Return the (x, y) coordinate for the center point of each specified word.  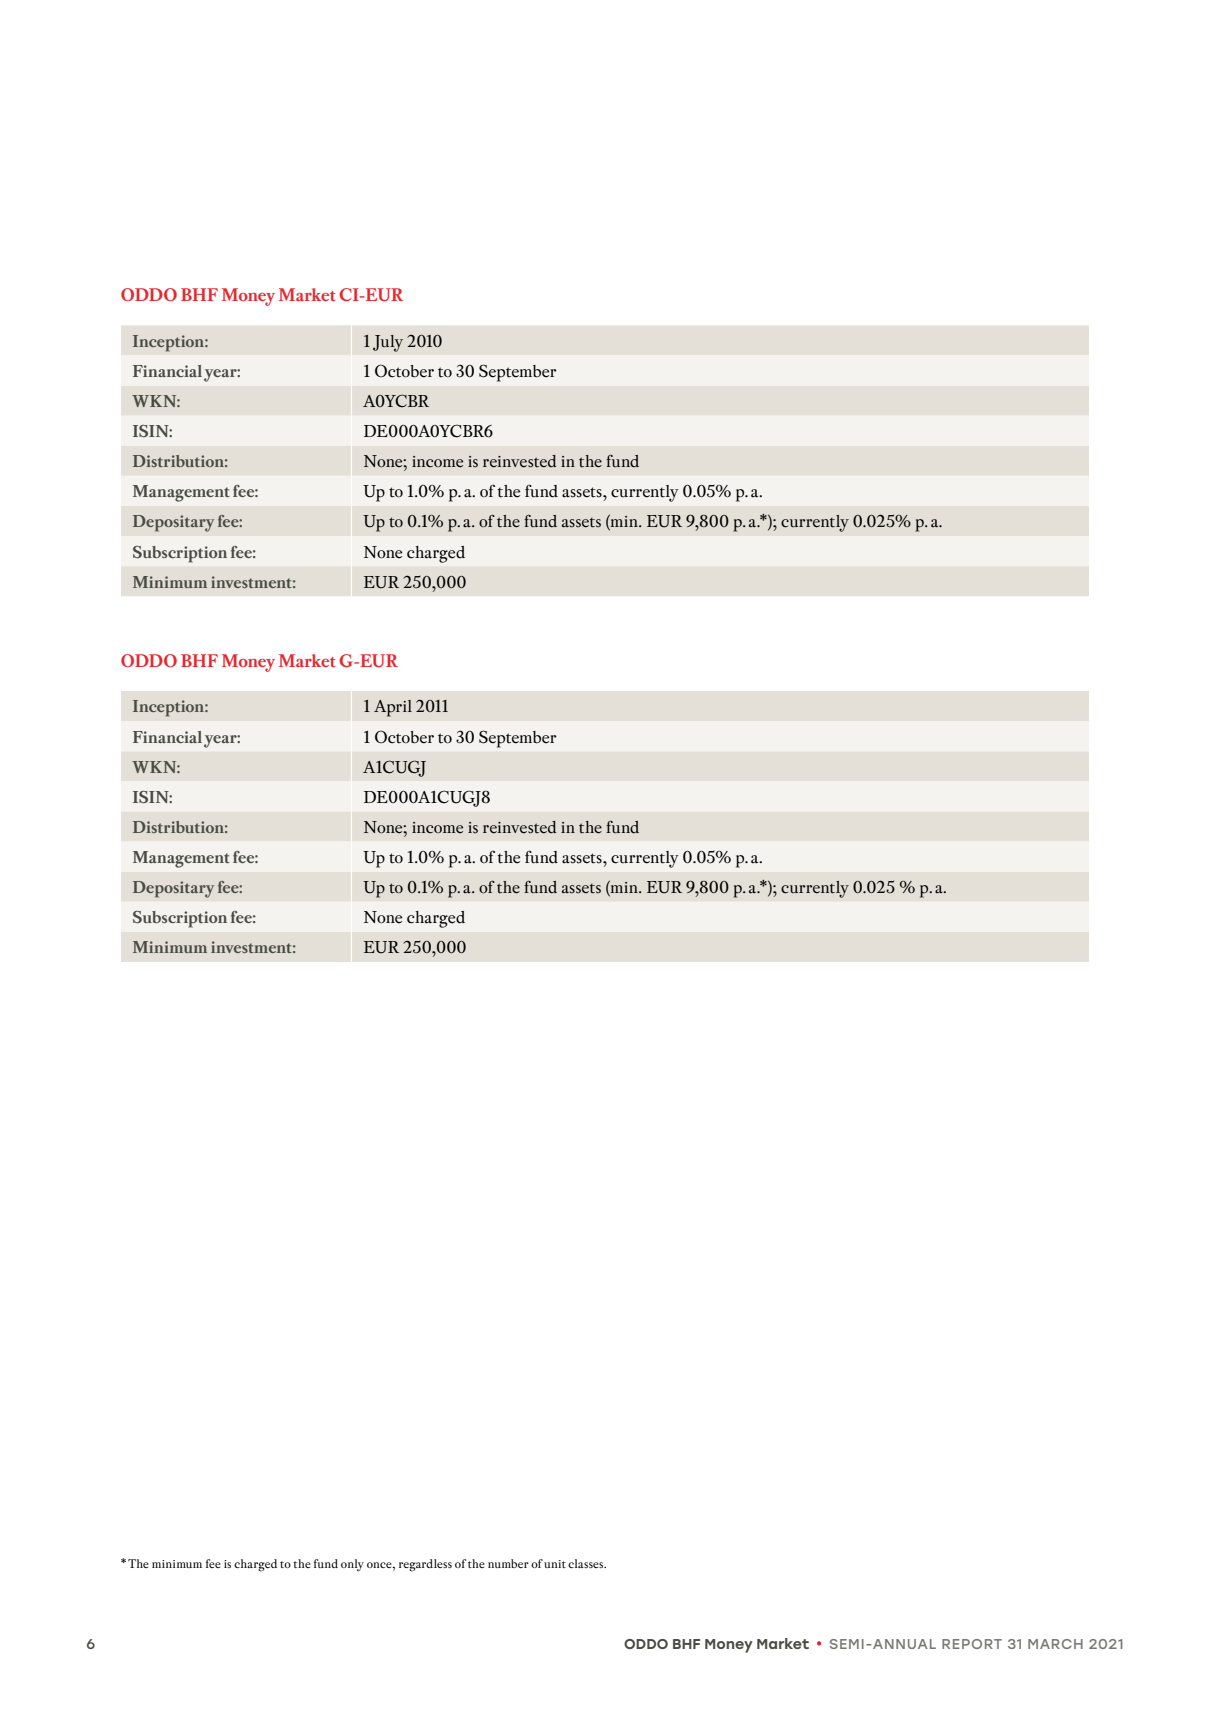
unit (555, 1564)
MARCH (1055, 1644)
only (352, 1565)
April (393, 708)
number (508, 1563)
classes (587, 1563)
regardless (425, 1565)
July (388, 343)
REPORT (972, 1644)
